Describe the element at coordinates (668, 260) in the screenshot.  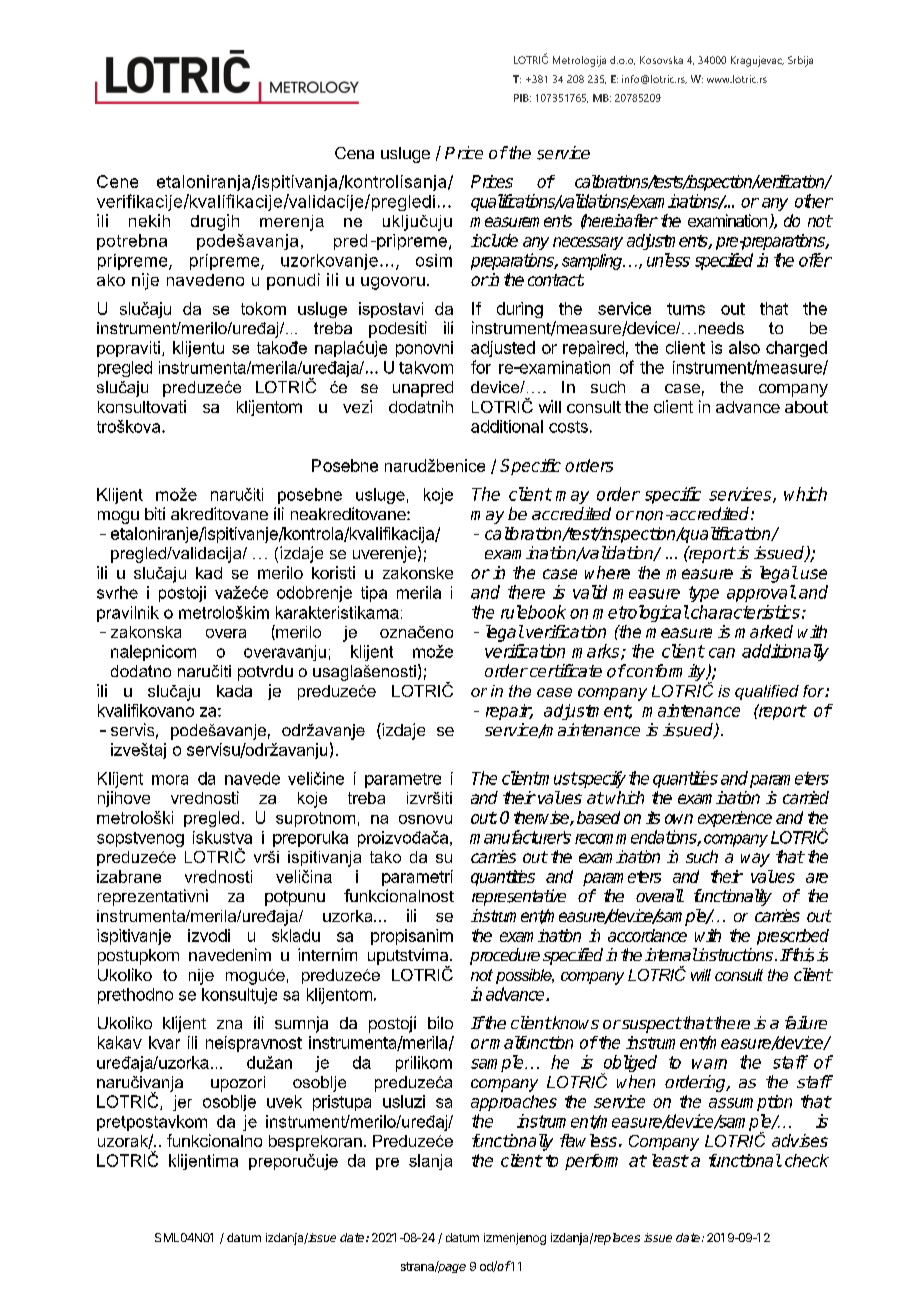
I see `unless` at that location.
